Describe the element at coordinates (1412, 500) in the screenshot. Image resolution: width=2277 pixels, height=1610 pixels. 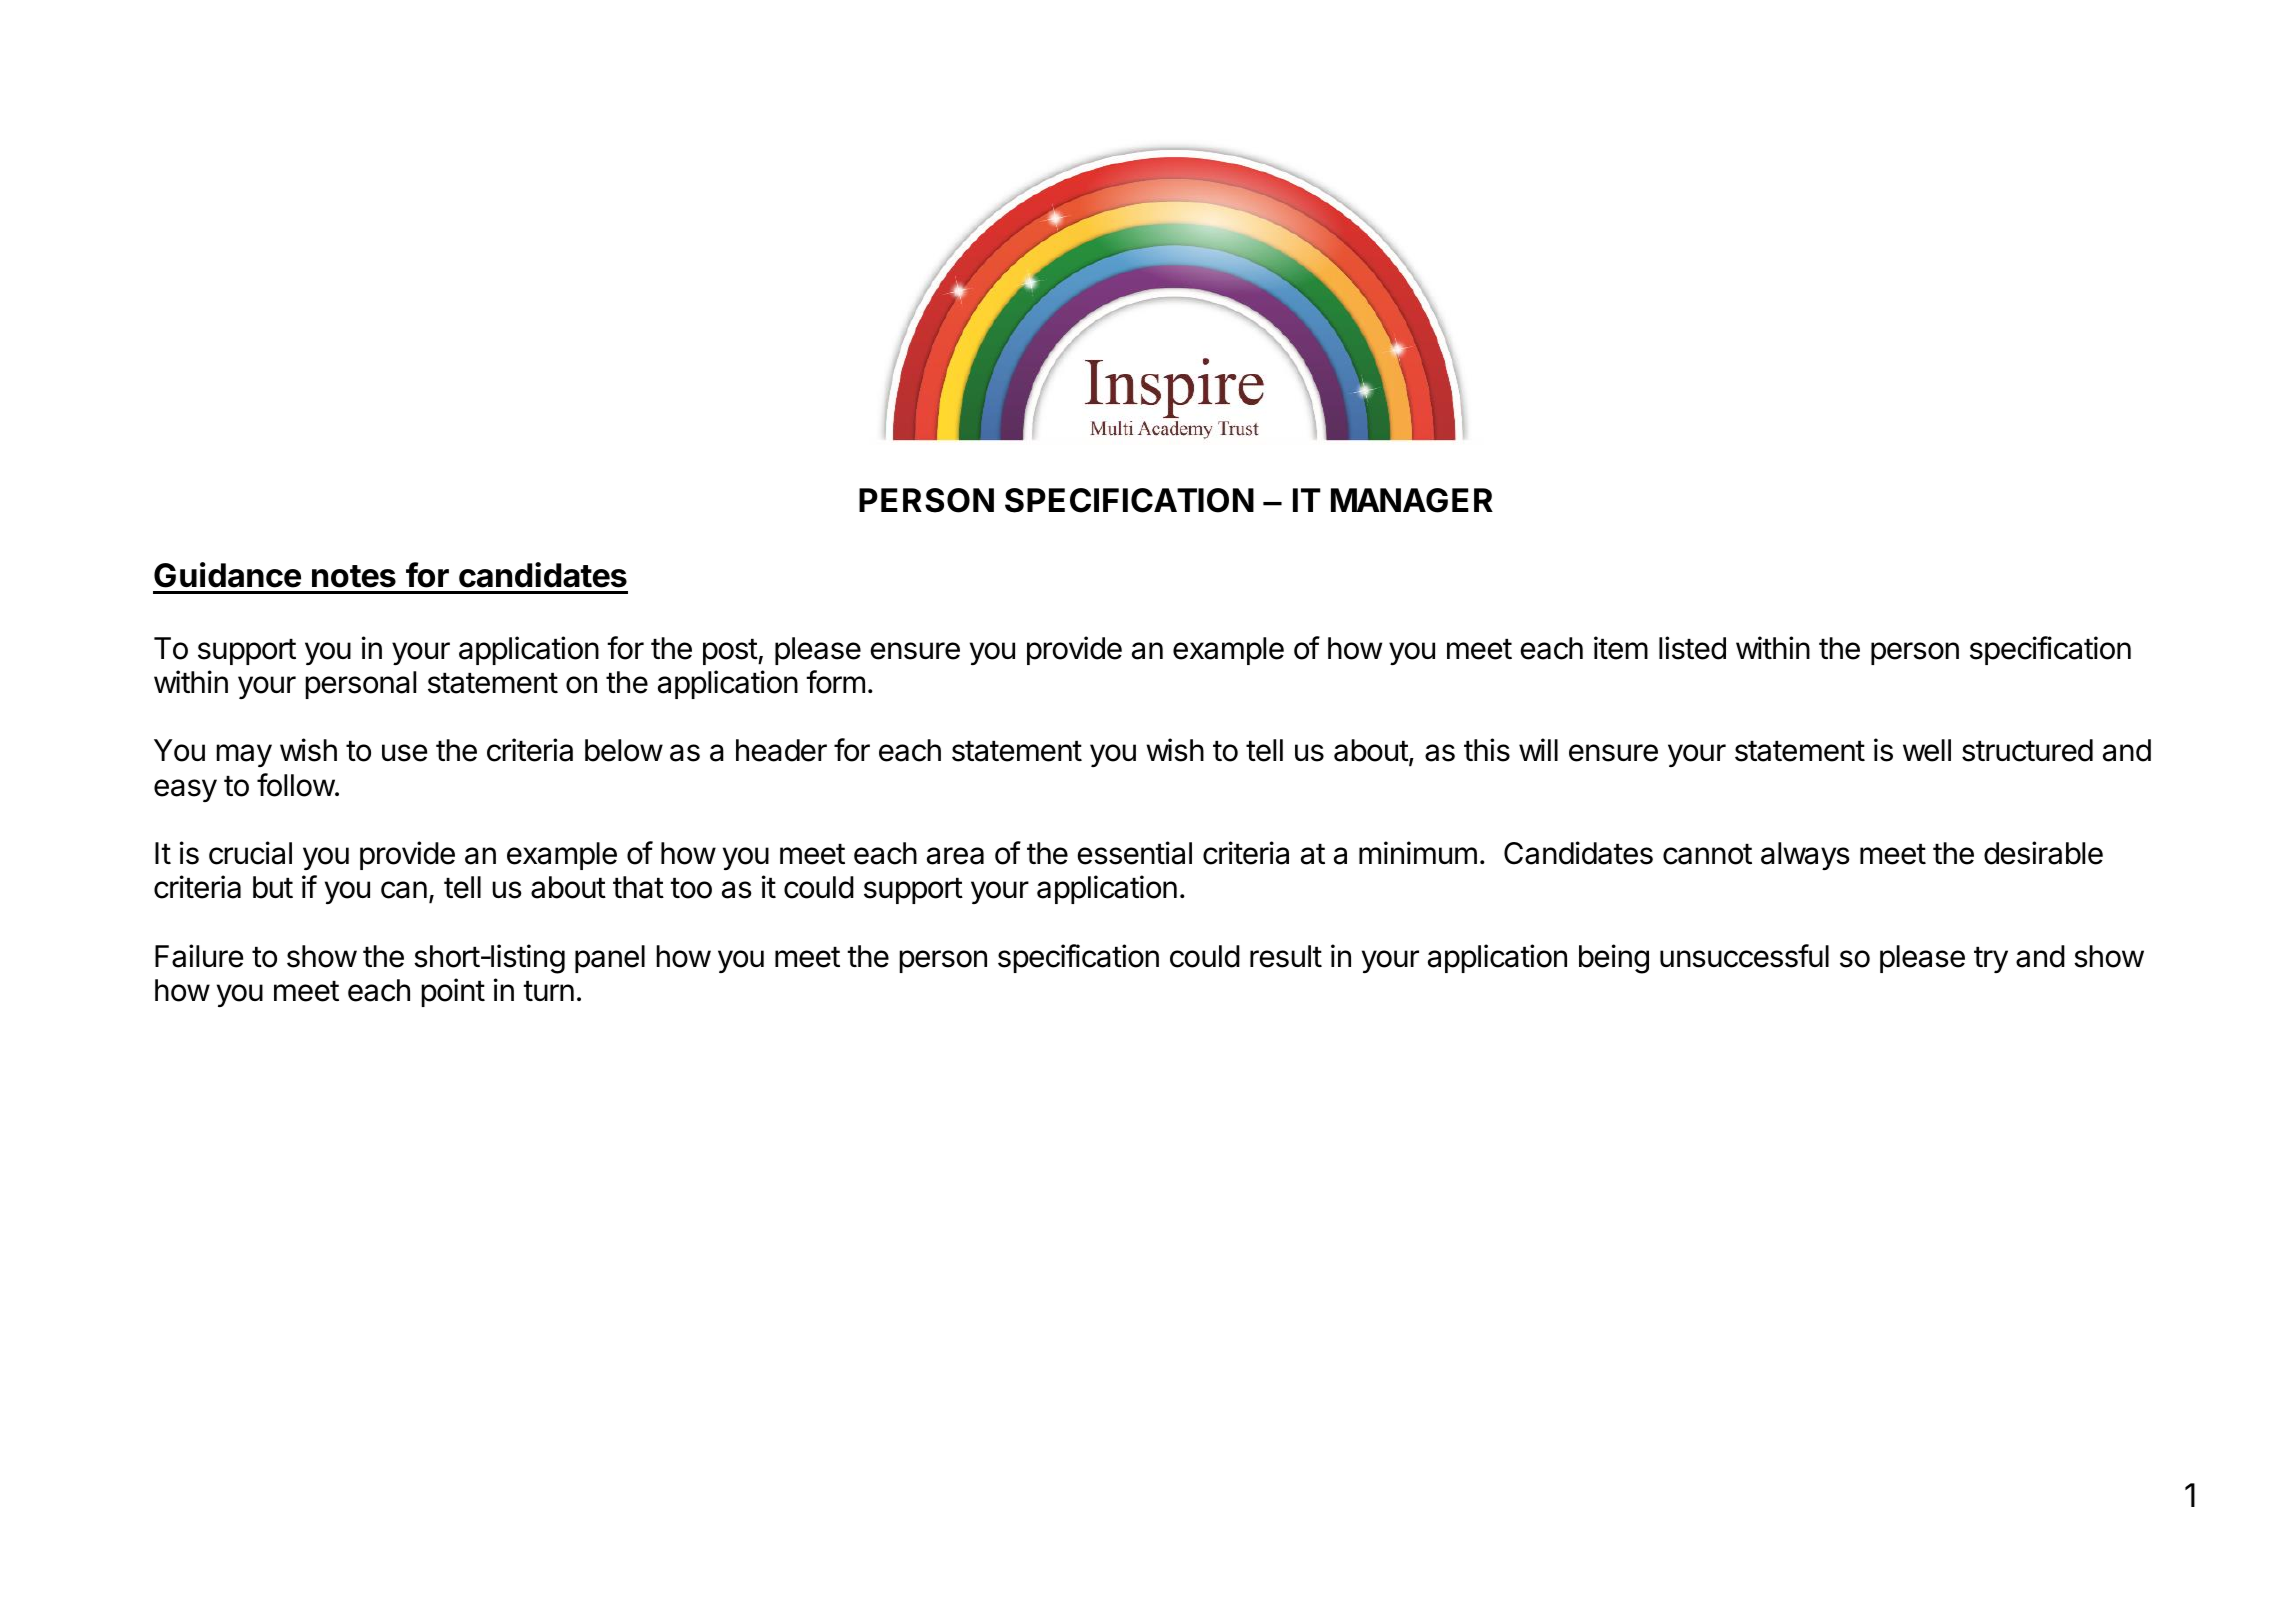
I see `MANAGER` at that location.
